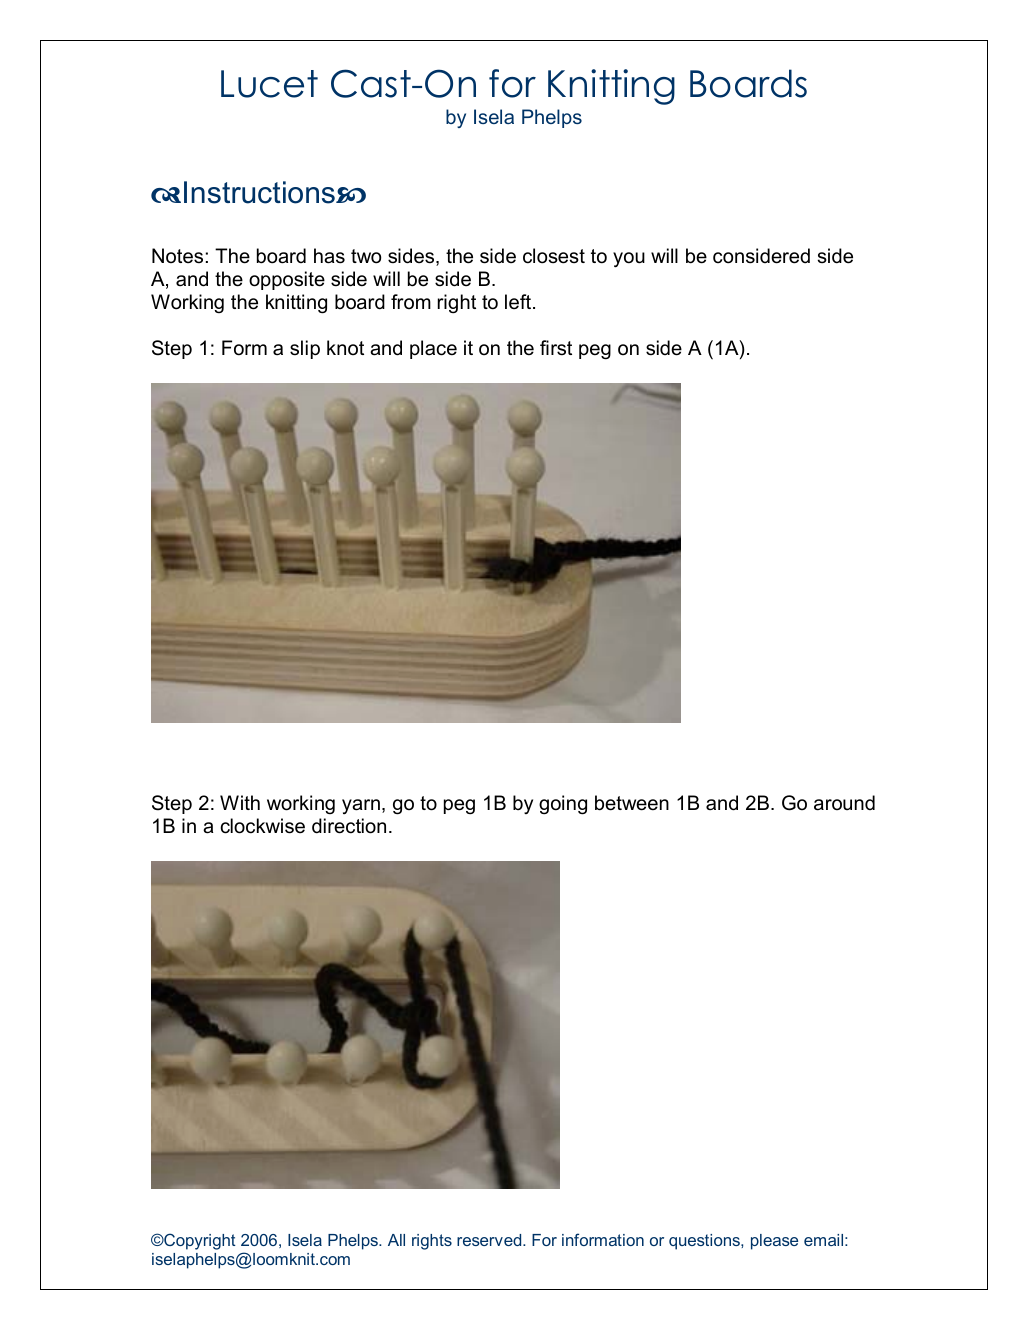 The image size is (1028, 1330). Describe the element at coordinates (263, 826) in the screenshot. I see `clockwise` at that location.
